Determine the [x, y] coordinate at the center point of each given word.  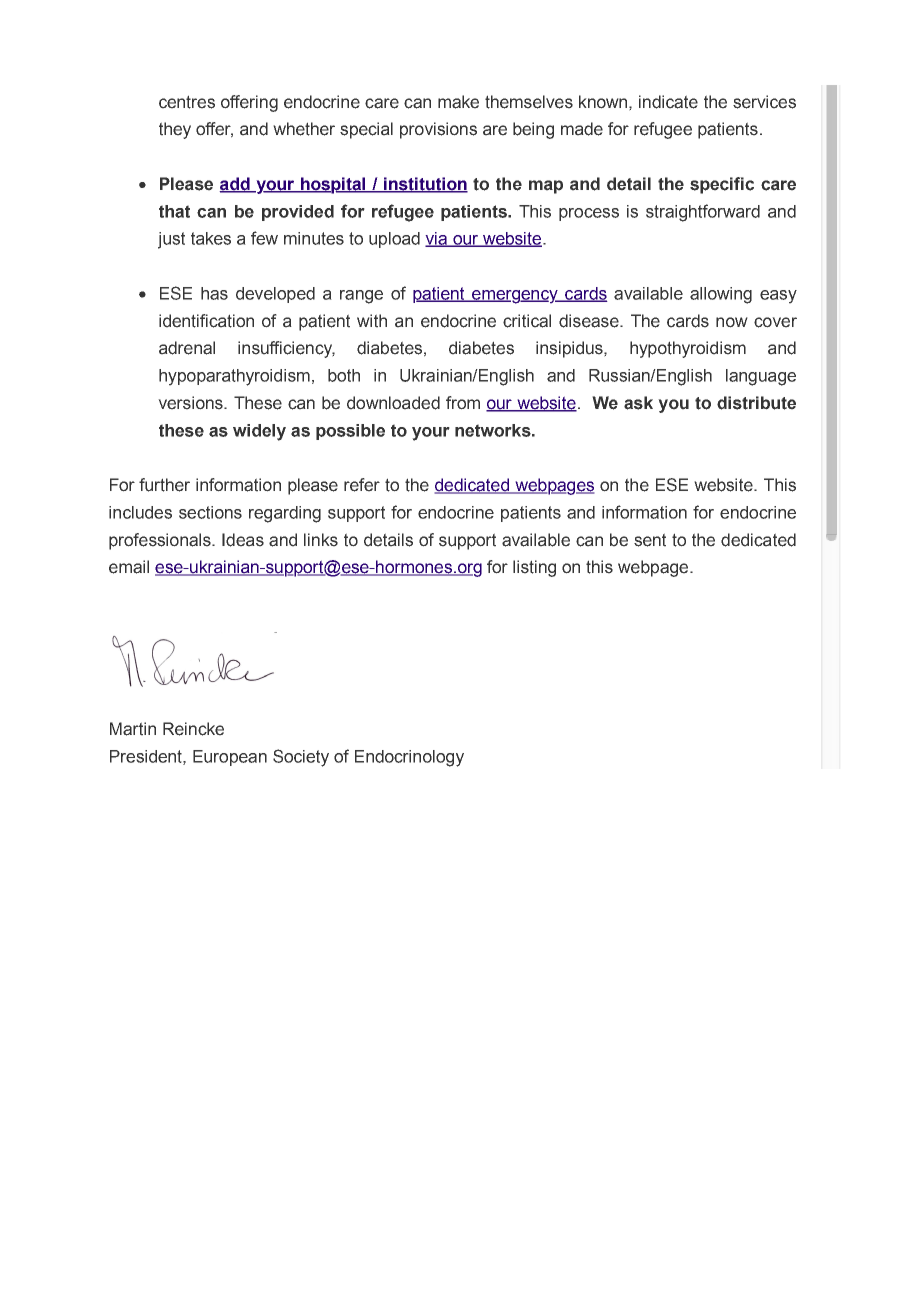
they [175, 130]
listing [534, 568]
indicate [668, 102]
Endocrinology [409, 758]
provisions [438, 130]
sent [650, 540]
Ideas [243, 540]
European [230, 758]
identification [206, 321]
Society [301, 758]
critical [527, 321]
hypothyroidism [688, 349]
